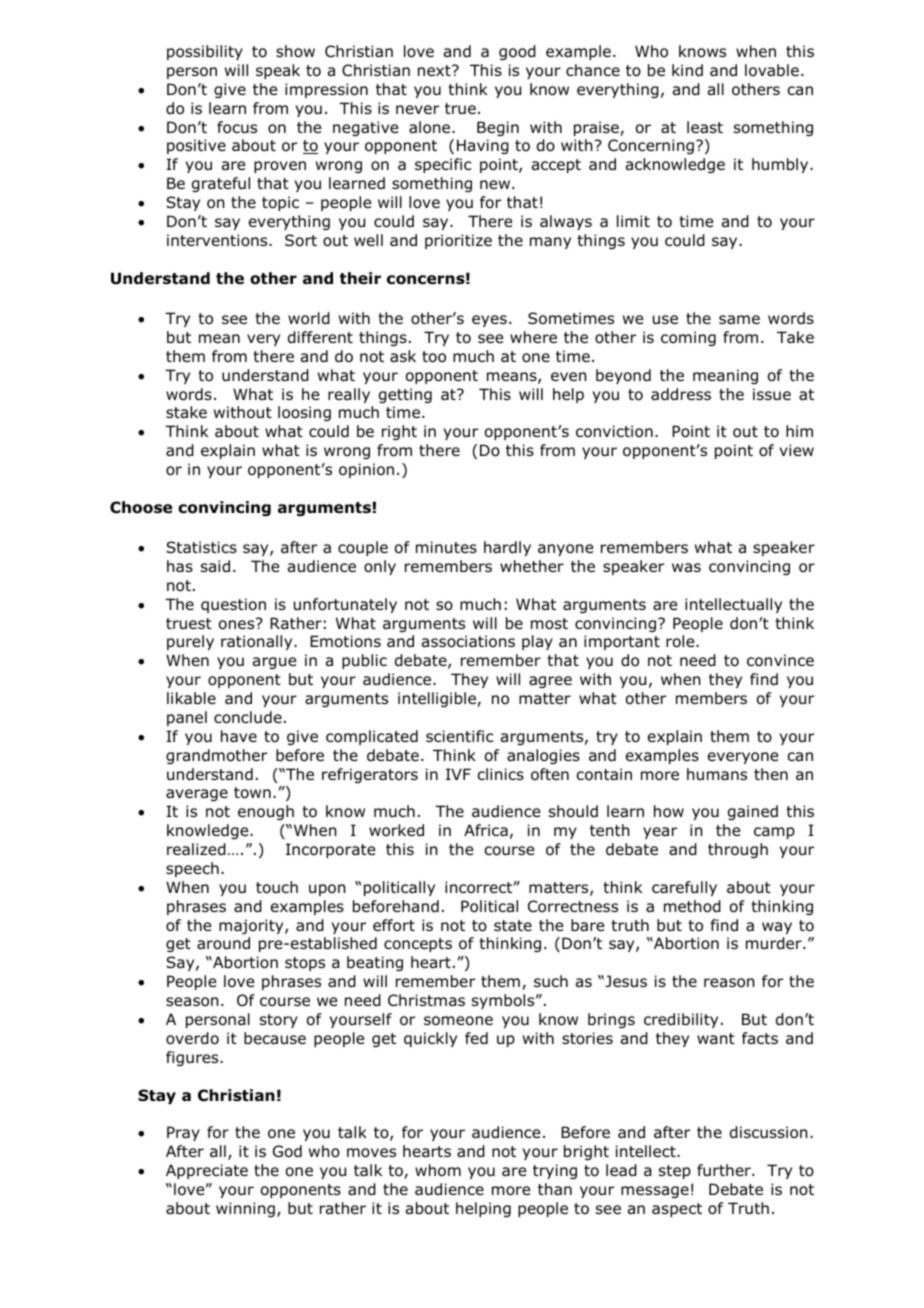 This document has width=924, height=1308. Describe the element at coordinates (687, 70) in the document. I see `kind` at that location.
